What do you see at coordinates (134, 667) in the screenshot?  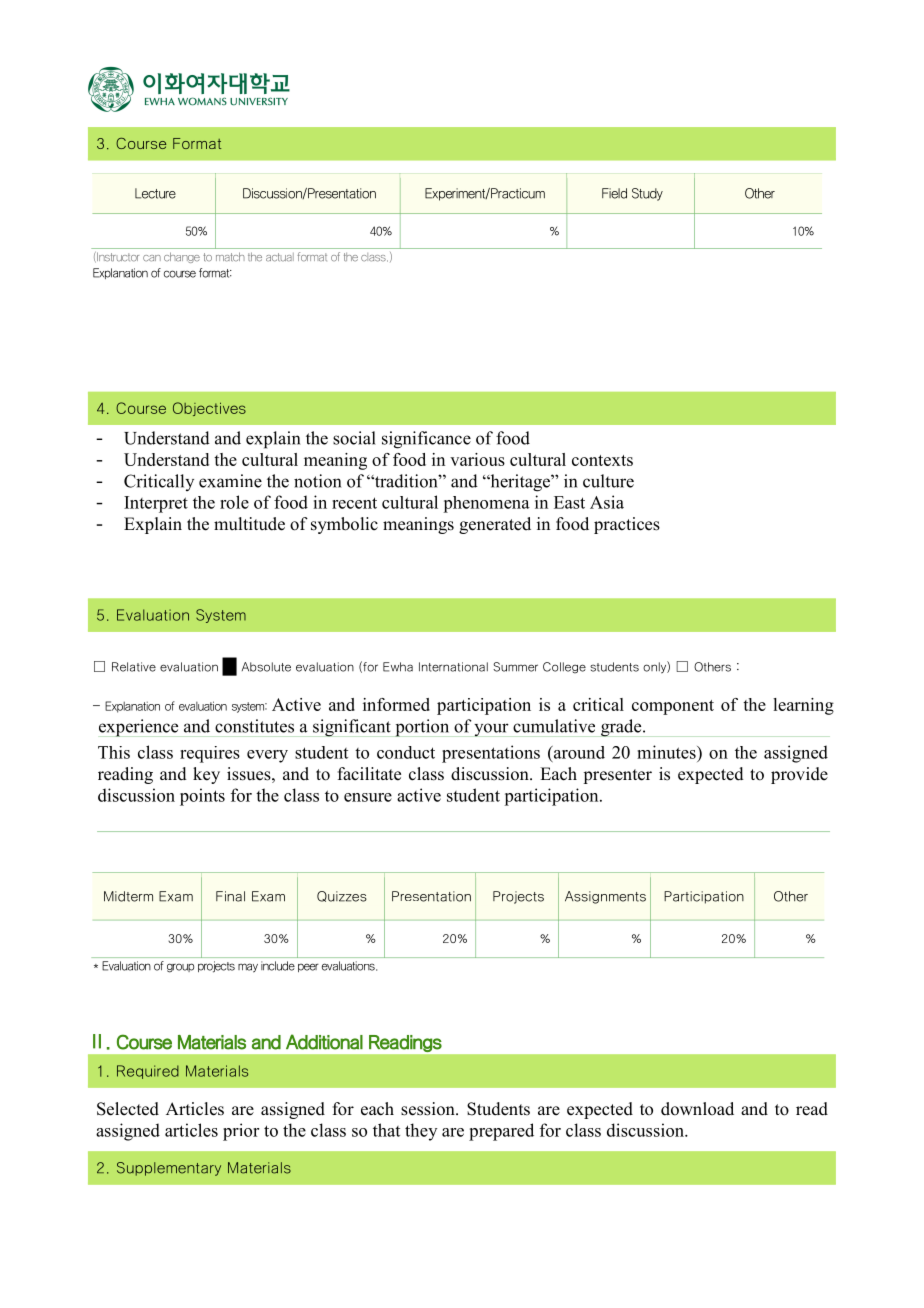 I see `Relative` at bounding box center [134, 667].
